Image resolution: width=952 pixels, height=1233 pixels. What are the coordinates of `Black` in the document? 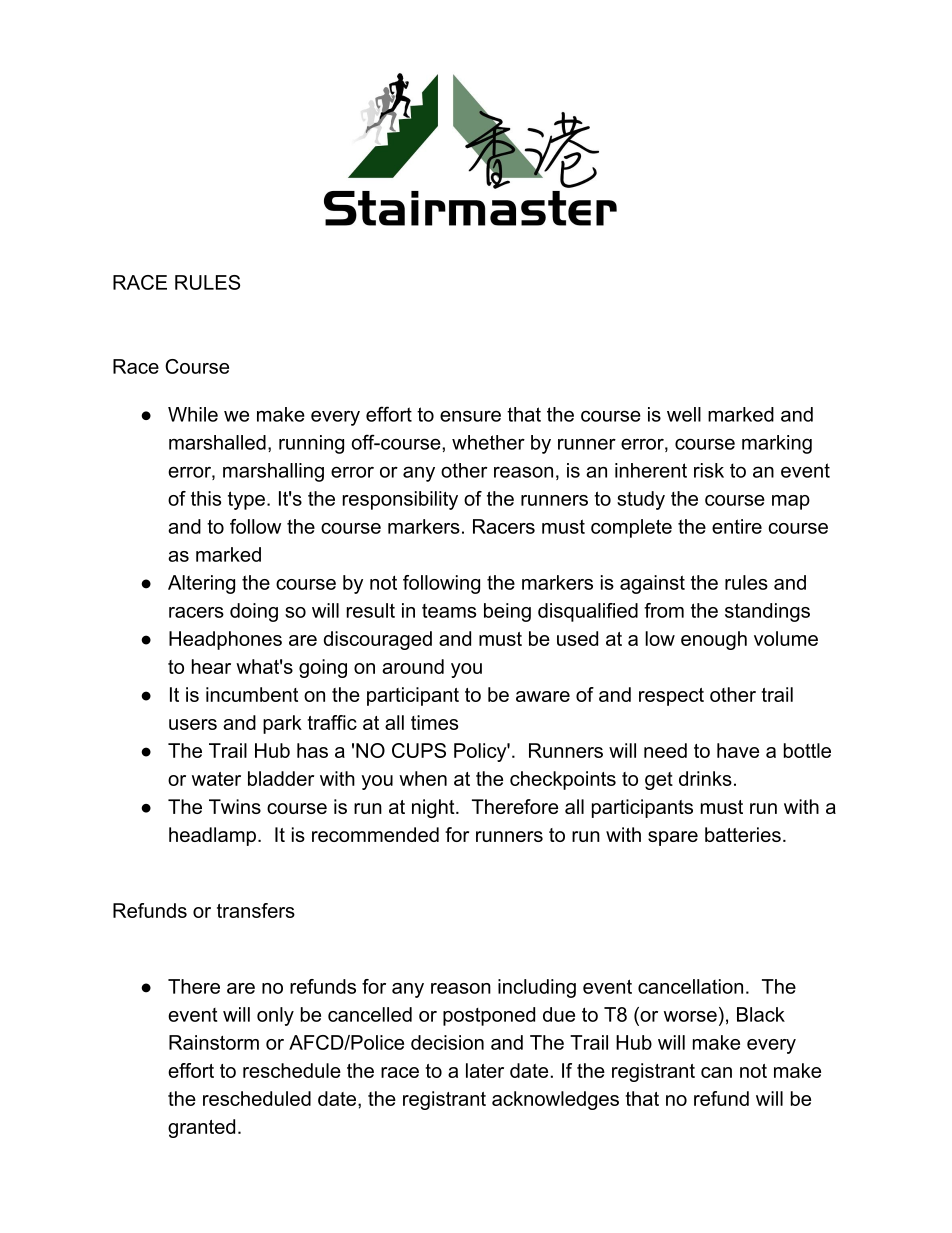 It's located at (761, 1014).
